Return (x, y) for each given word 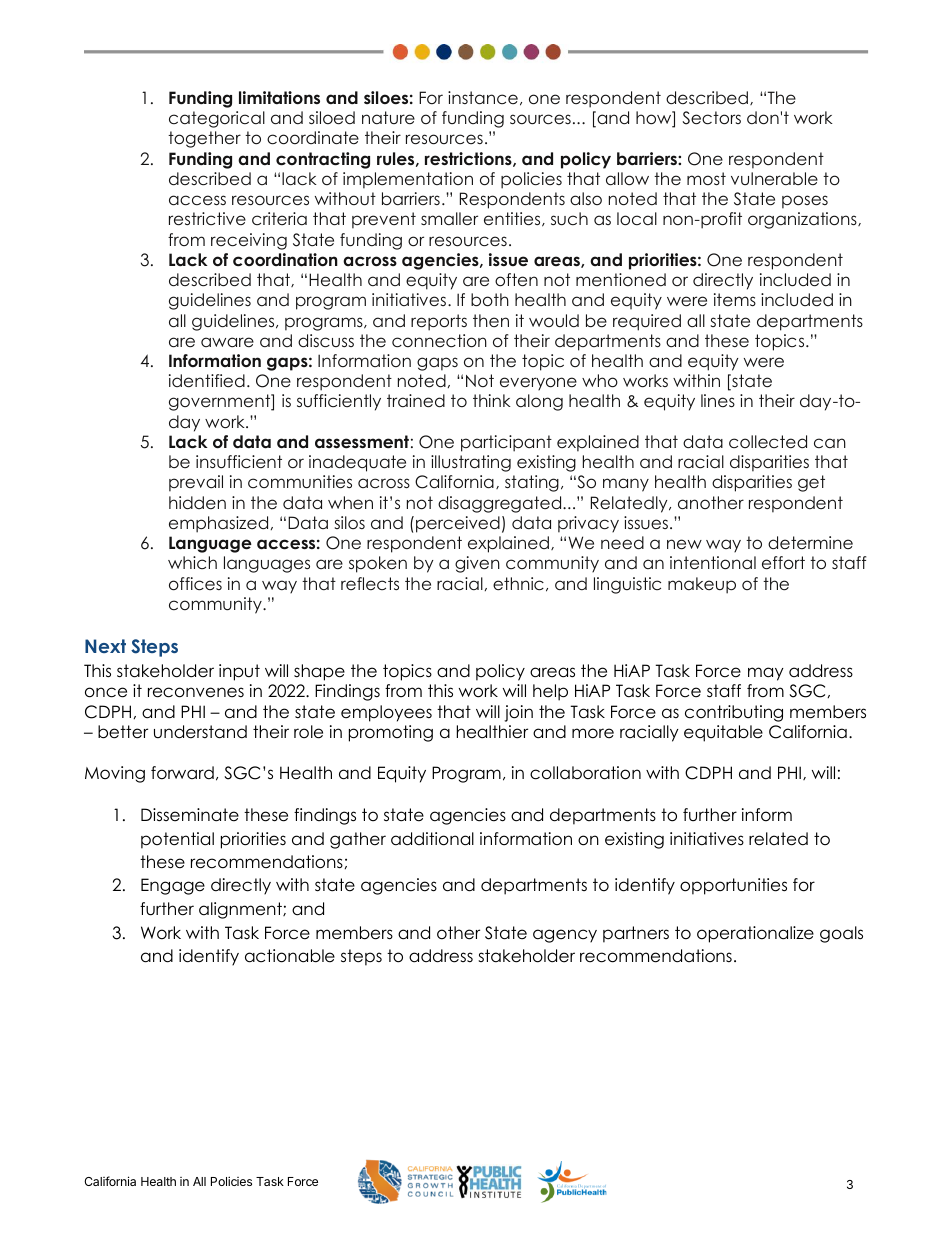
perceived (458, 524)
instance (483, 98)
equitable (723, 733)
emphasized (218, 524)
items (735, 299)
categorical (217, 119)
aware (227, 342)
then (491, 320)
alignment (241, 910)
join (518, 713)
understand (200, 732)
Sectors (711, 118)
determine (810, 542)
